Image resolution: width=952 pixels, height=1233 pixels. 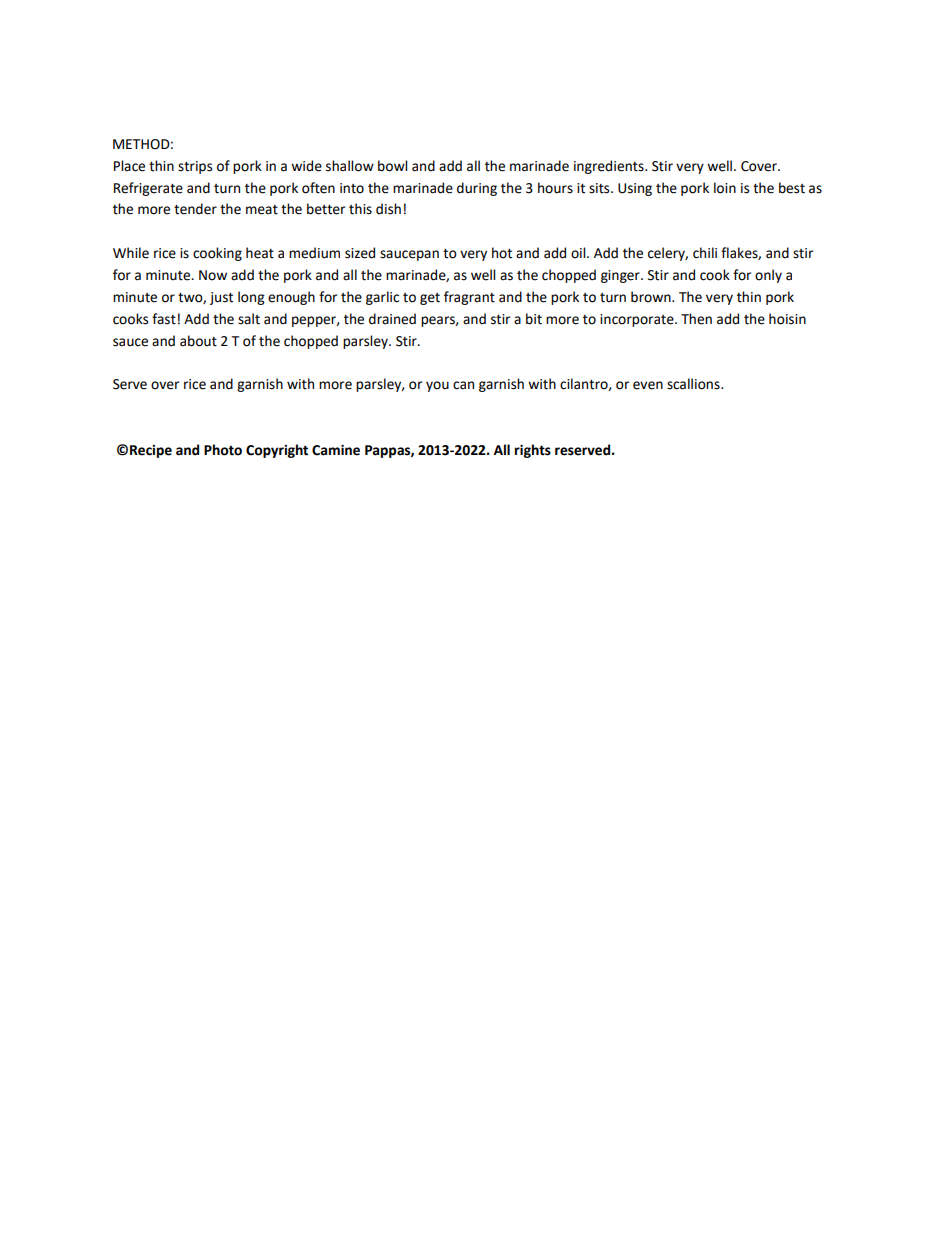 What do you see at coordinates (533, 451) in the image?
I see `rights` at bounding box center [533, 451].
